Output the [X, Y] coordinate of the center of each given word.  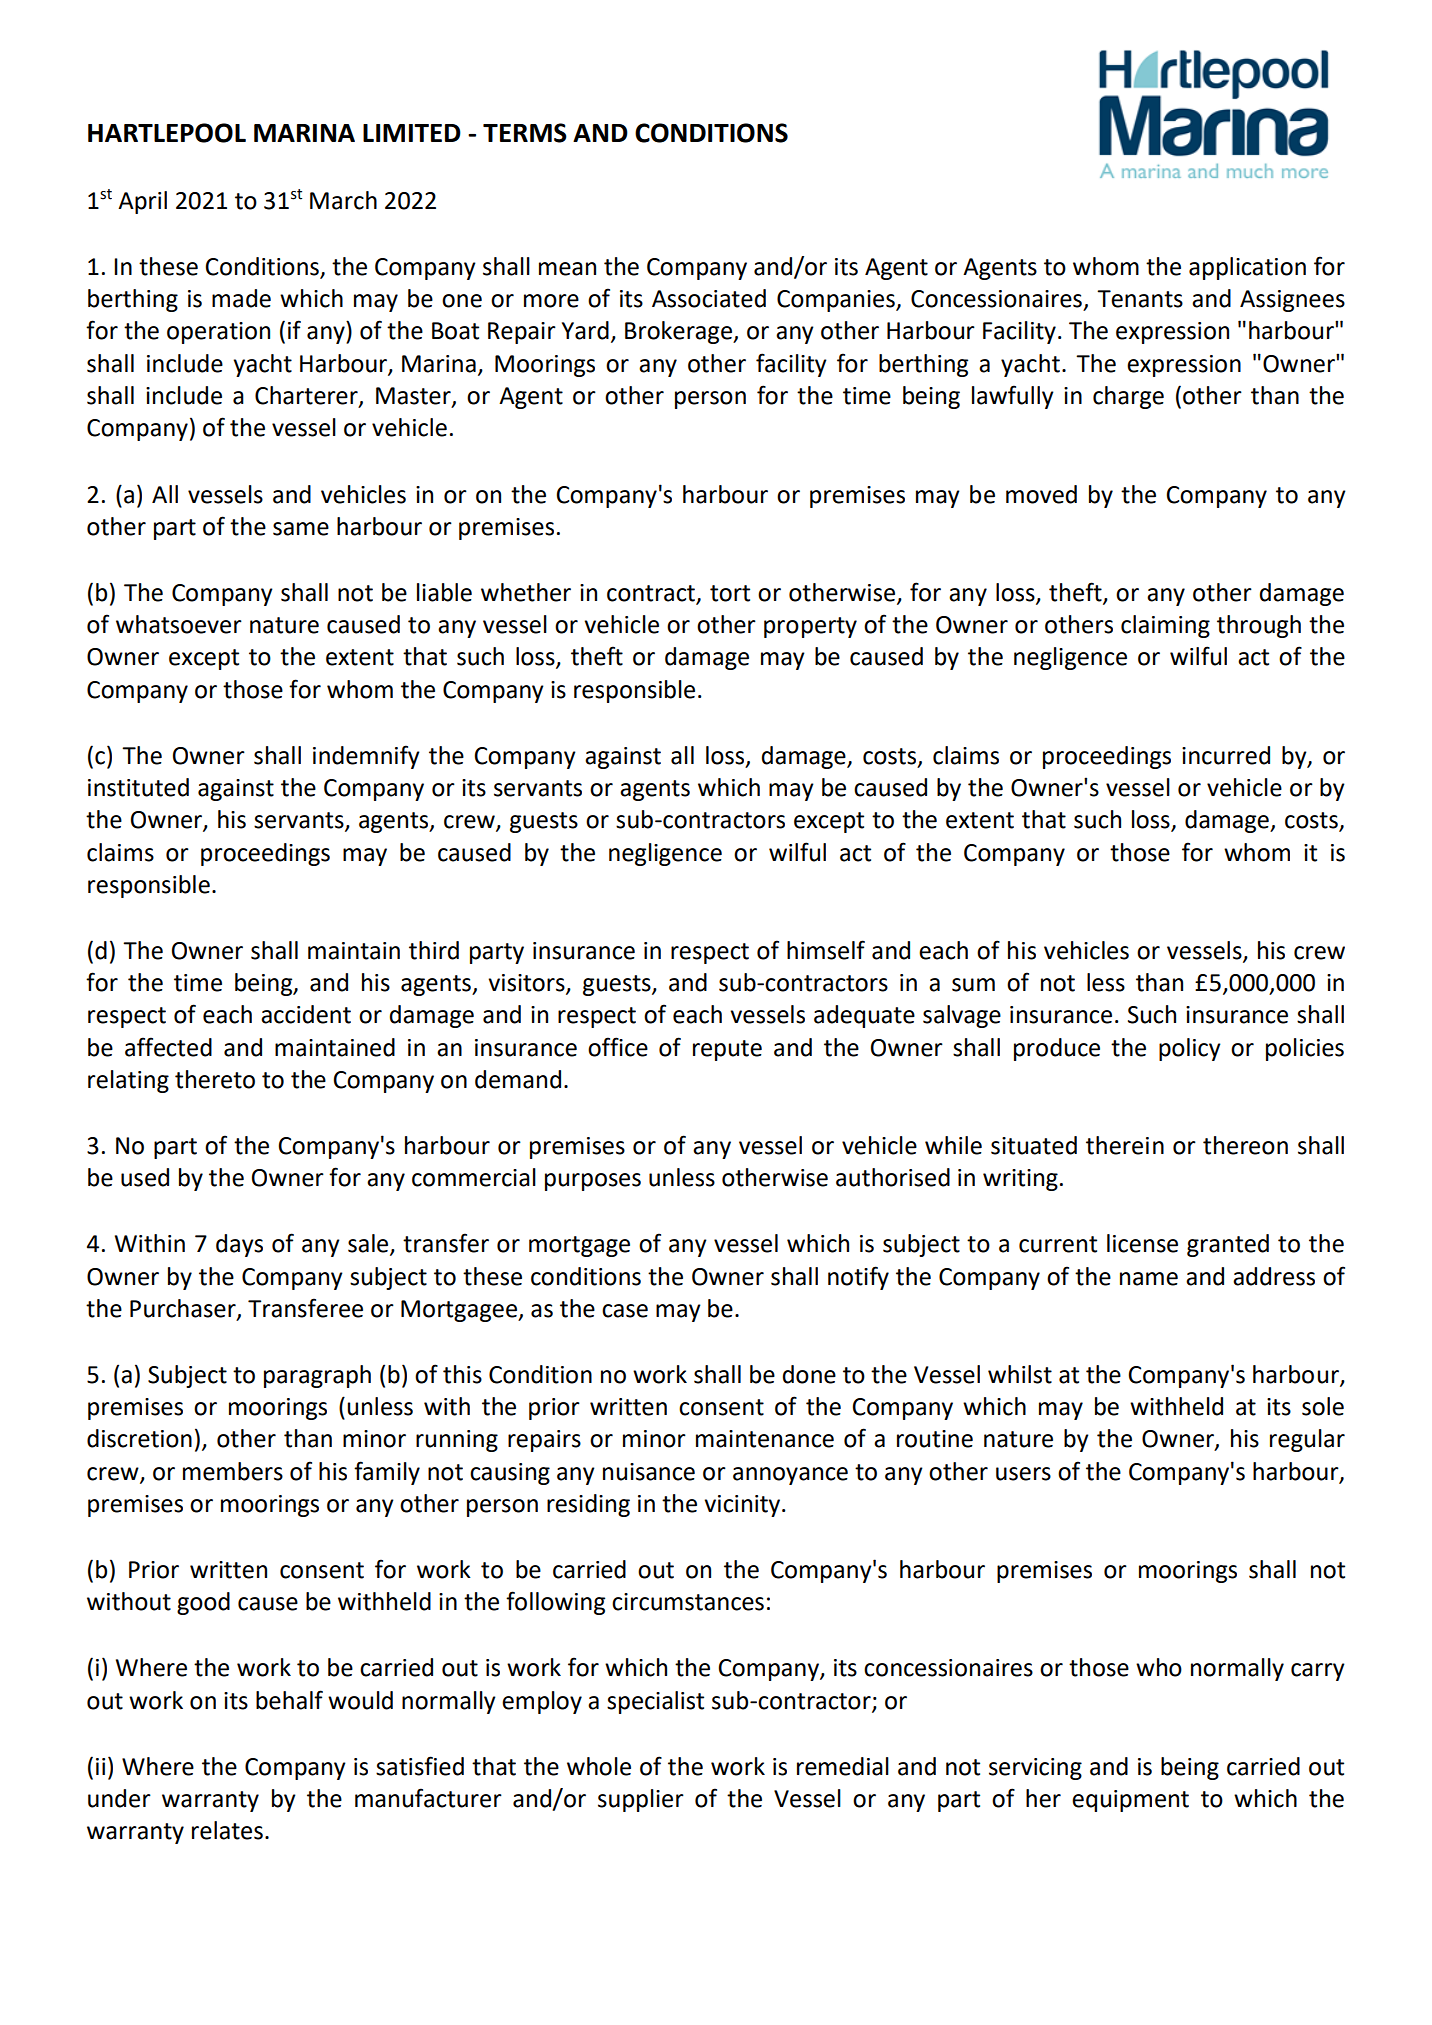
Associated [709, 298]
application [1247, 268]
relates [227, 1830]
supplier [641, 1800]
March [343, 200]
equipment [1130, 1801]
